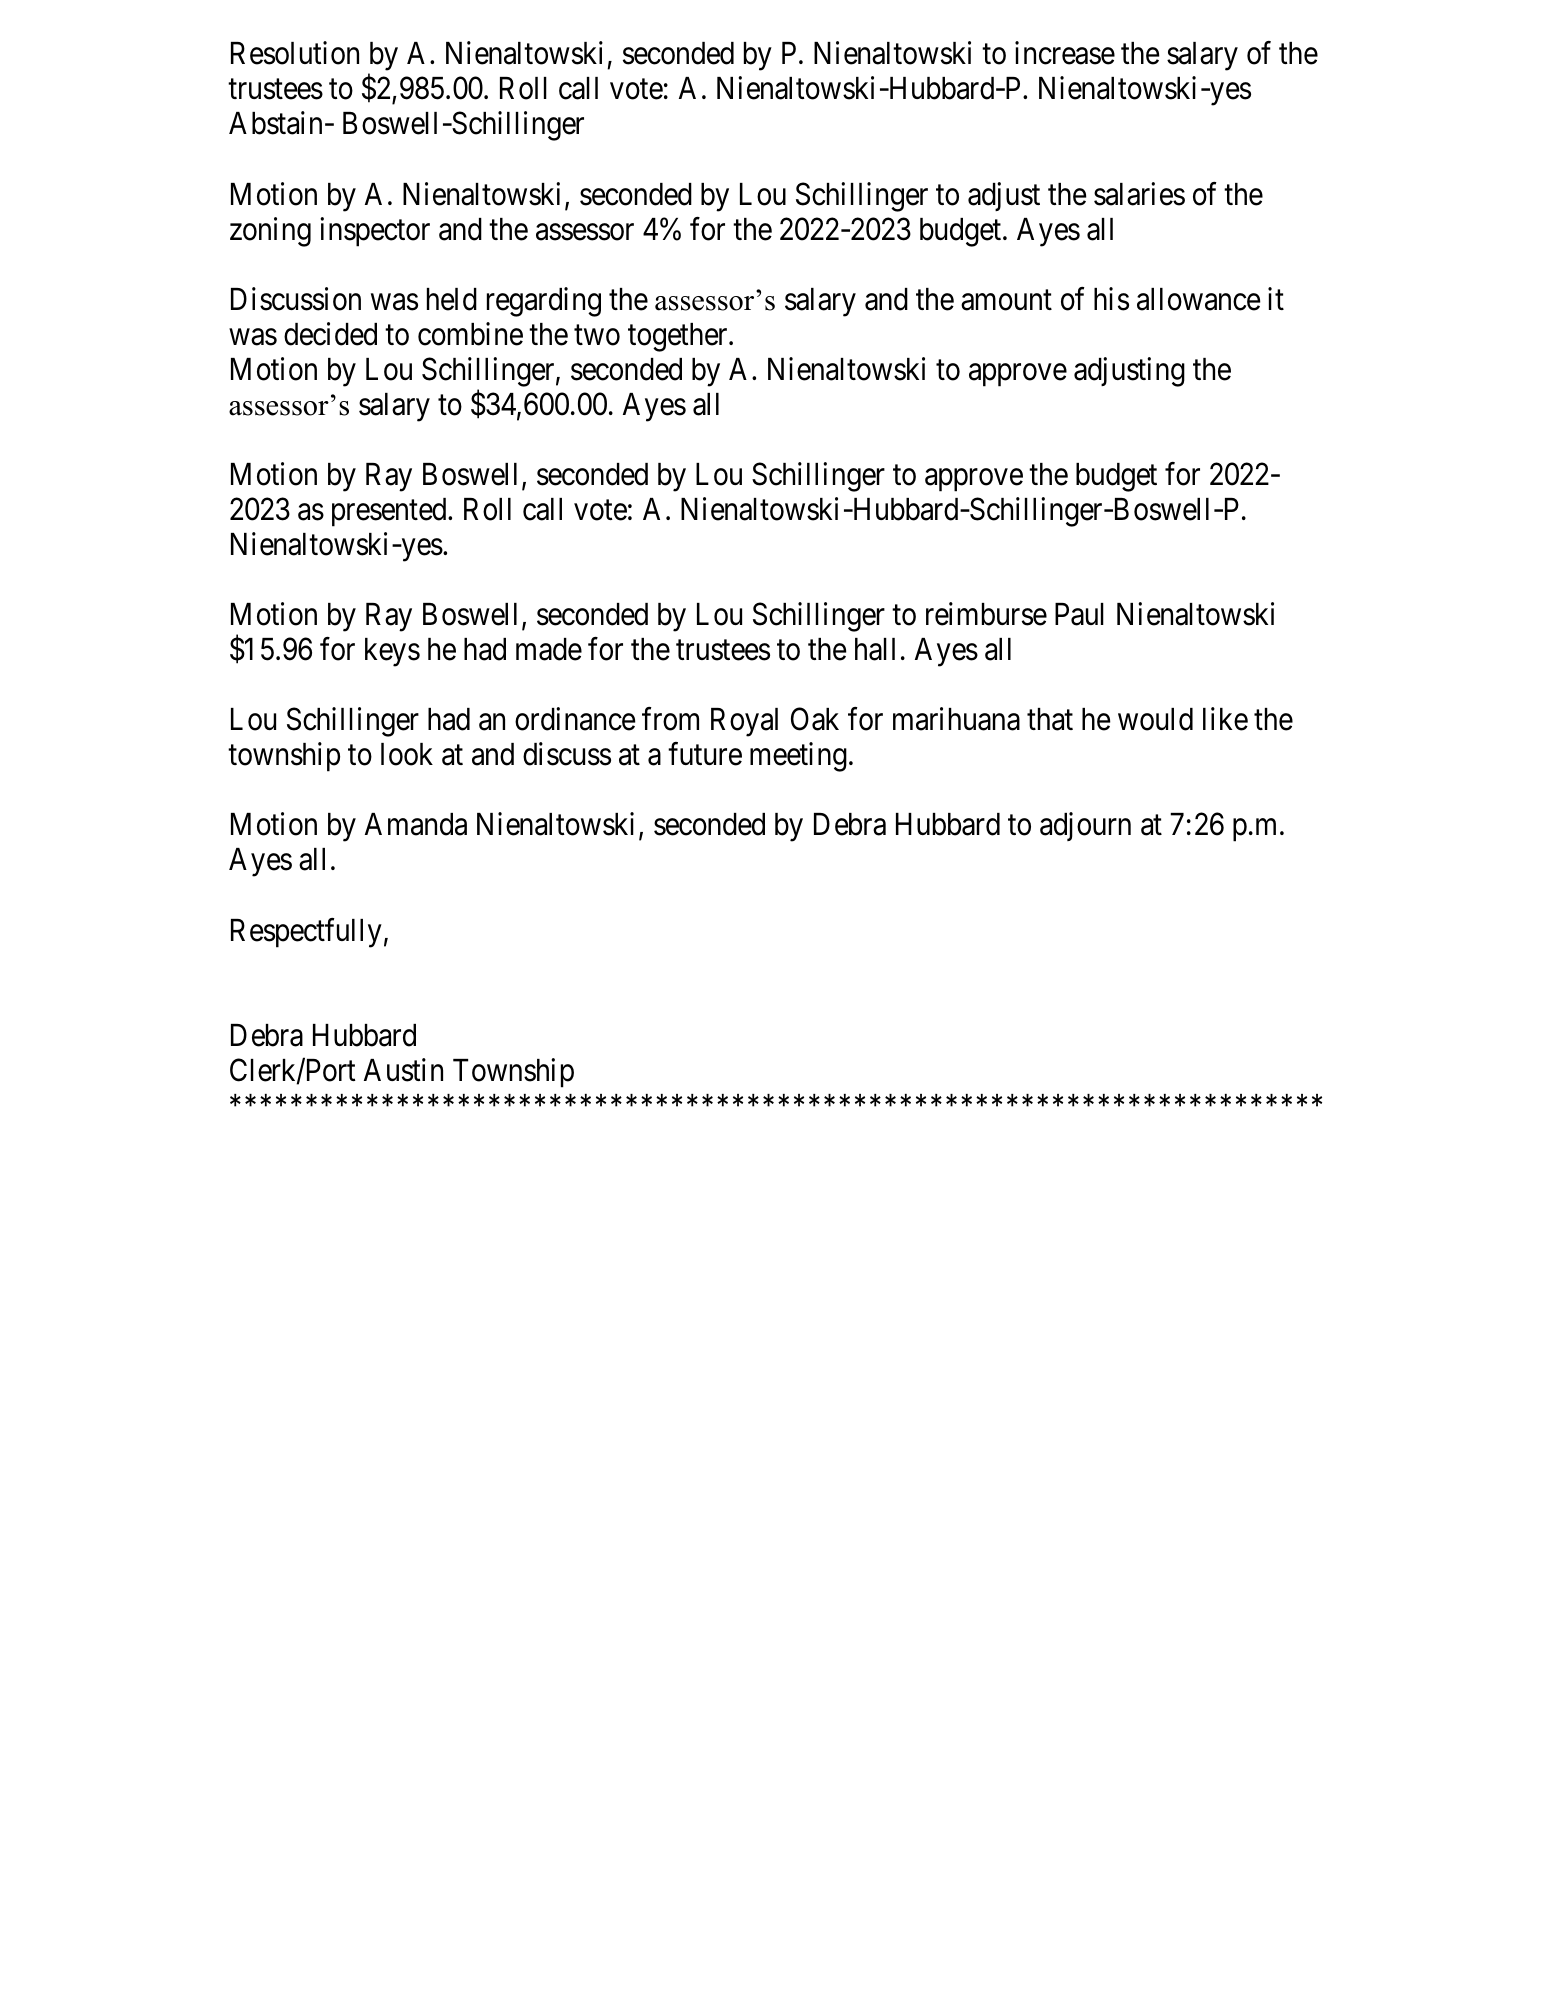 The width and height of the screenshot is (1554, 2011). Describe the element at coordinates (1155, 719) in the screenshot. I see `would` at that location.
